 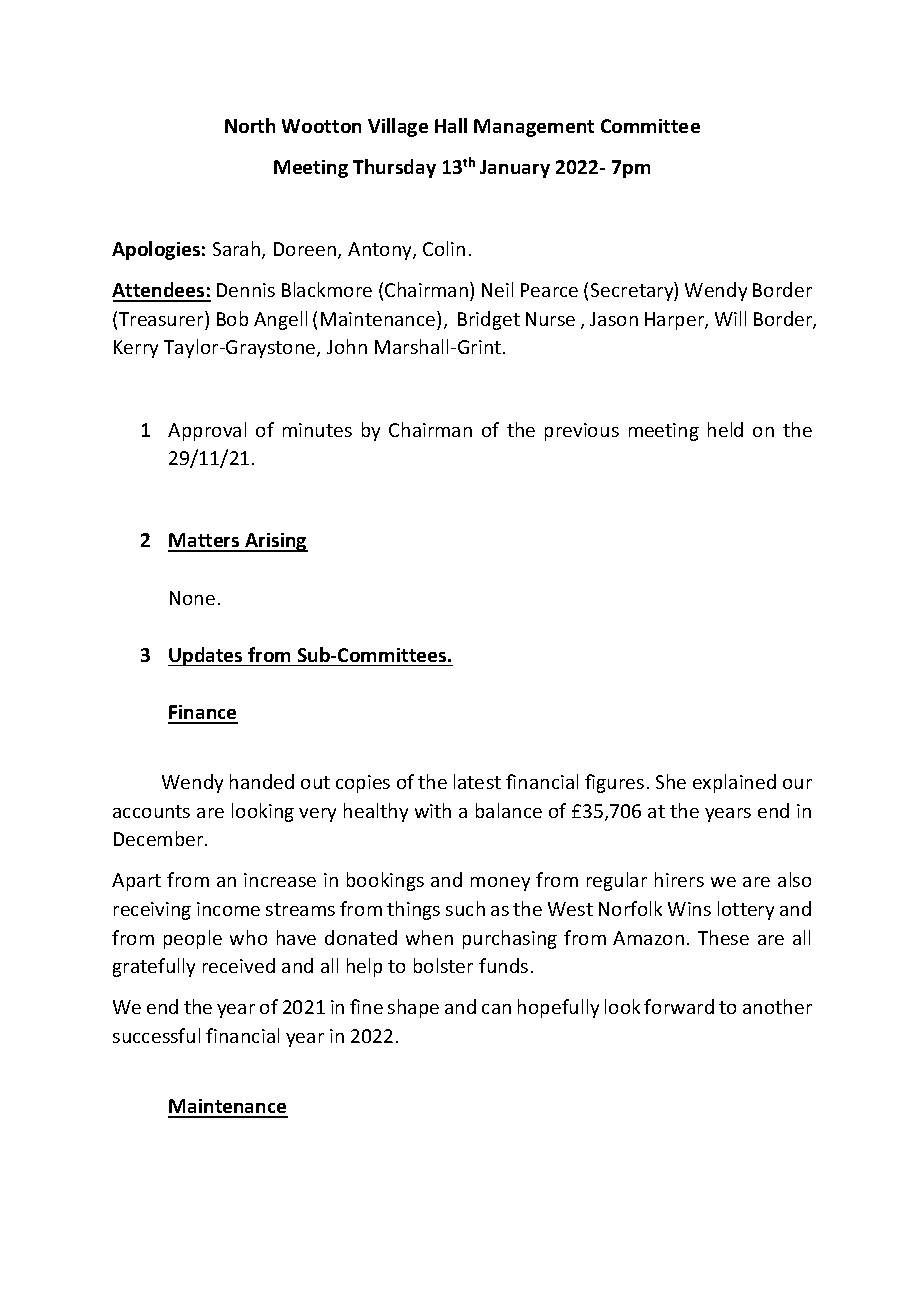 I want to click on None, so click(x=192, y=598).
